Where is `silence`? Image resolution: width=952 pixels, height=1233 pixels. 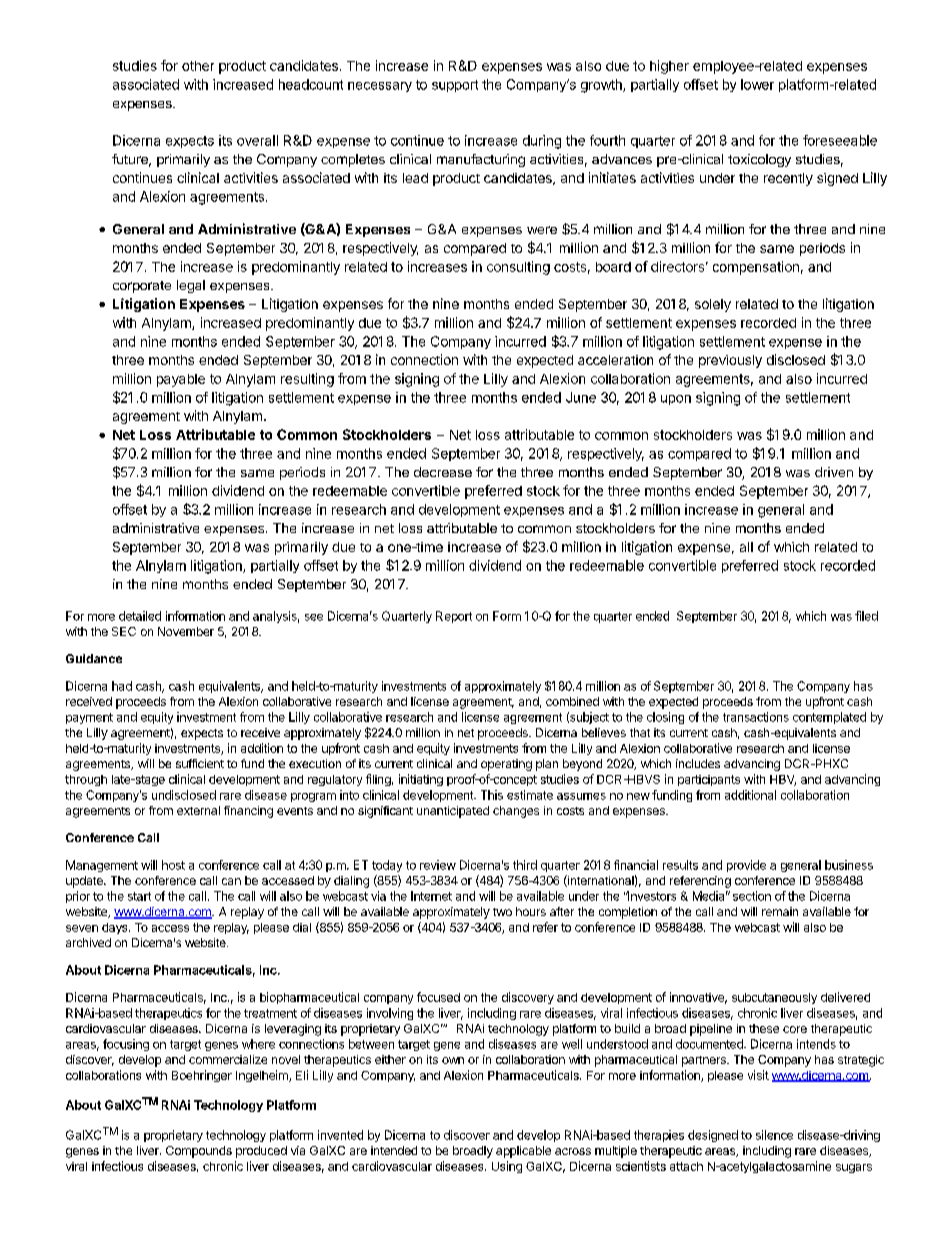 silence is located at coordinates (774, 1135).
